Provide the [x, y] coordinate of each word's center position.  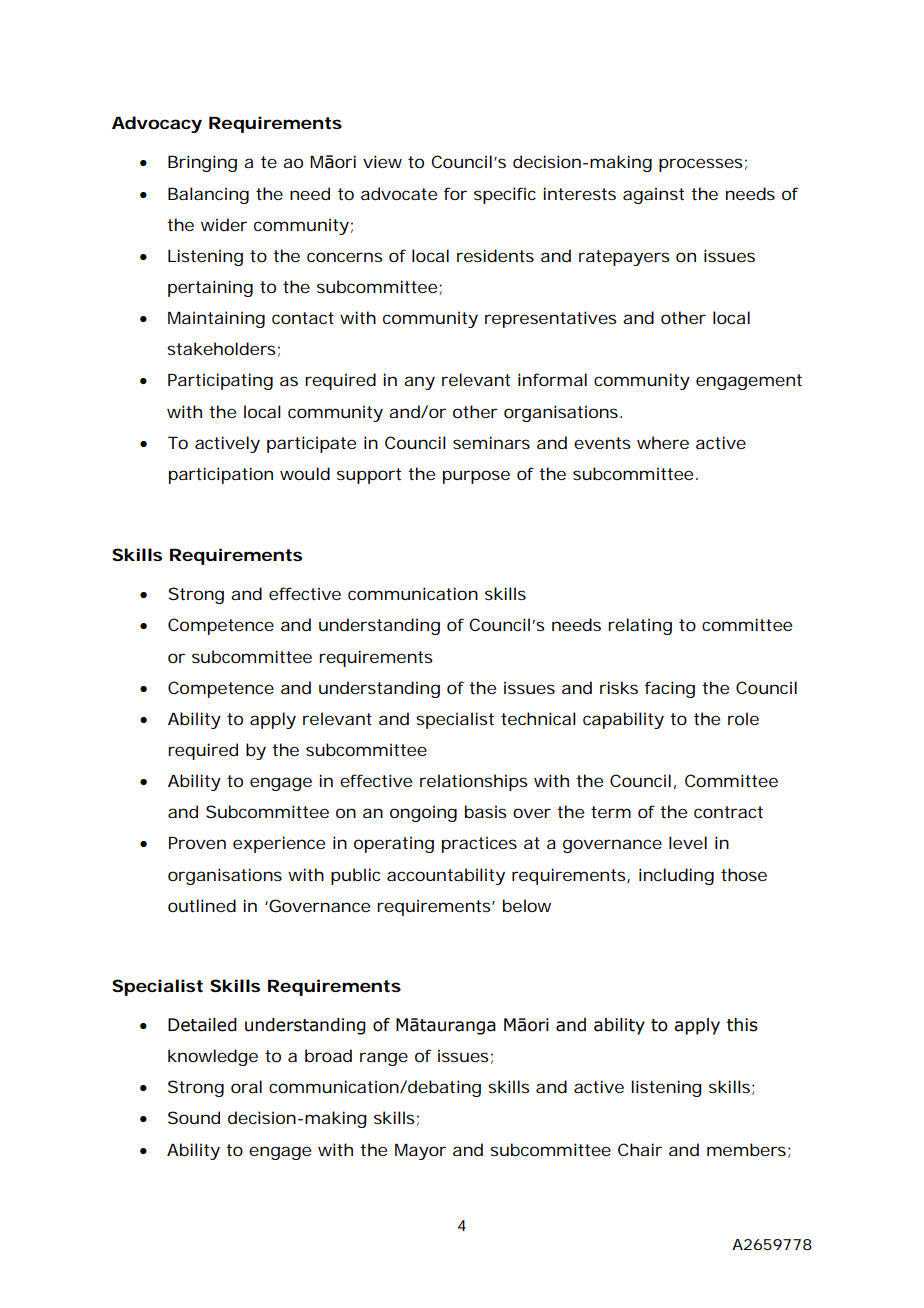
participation [221, 475]
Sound [194, 1117]
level [688, 842]
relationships [474, 782]
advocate [399, 193]
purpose [476, 477]
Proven [197, 843]
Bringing [202, 163]
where [663, 442]
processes [701, 165]
